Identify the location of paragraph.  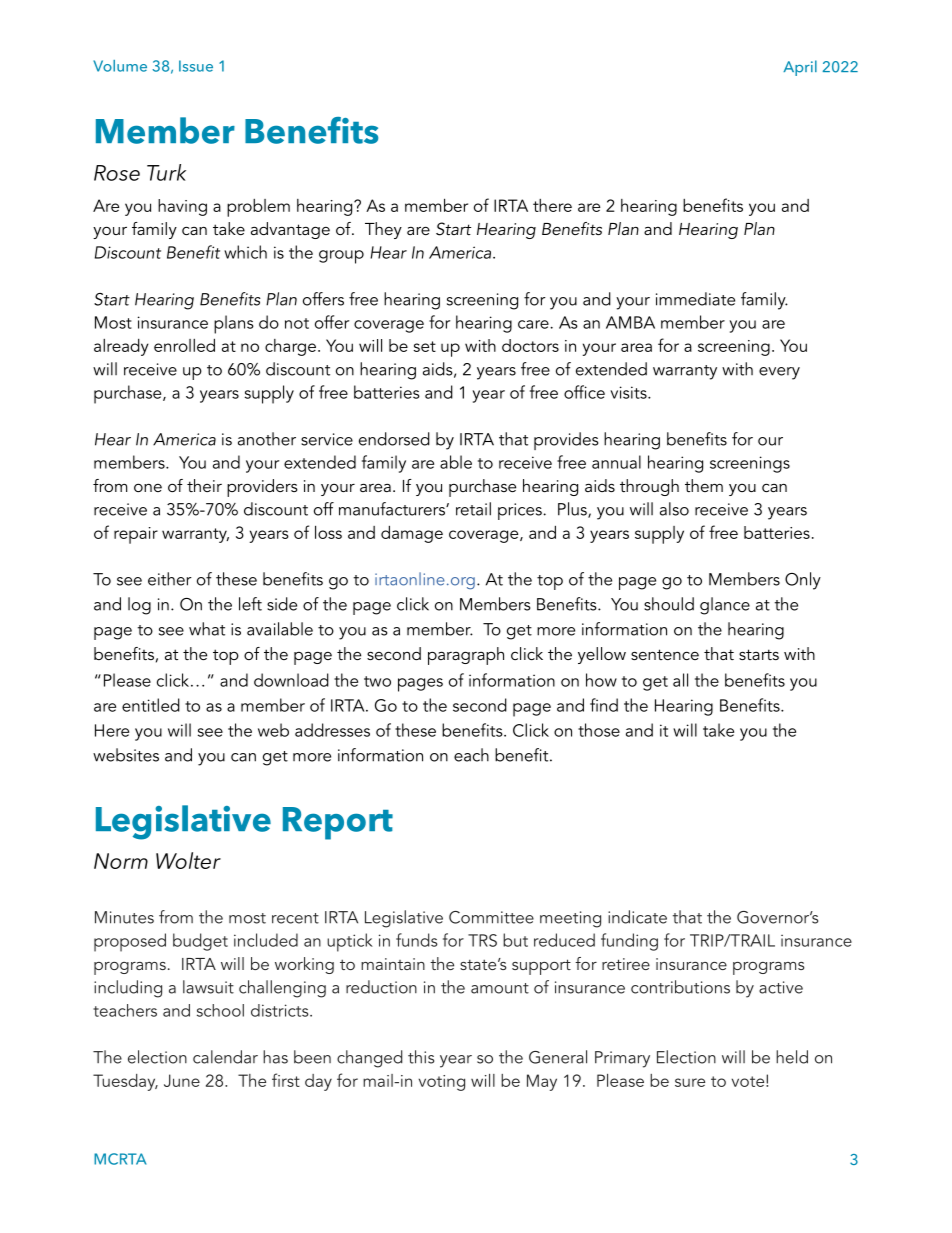
(466, 656).
